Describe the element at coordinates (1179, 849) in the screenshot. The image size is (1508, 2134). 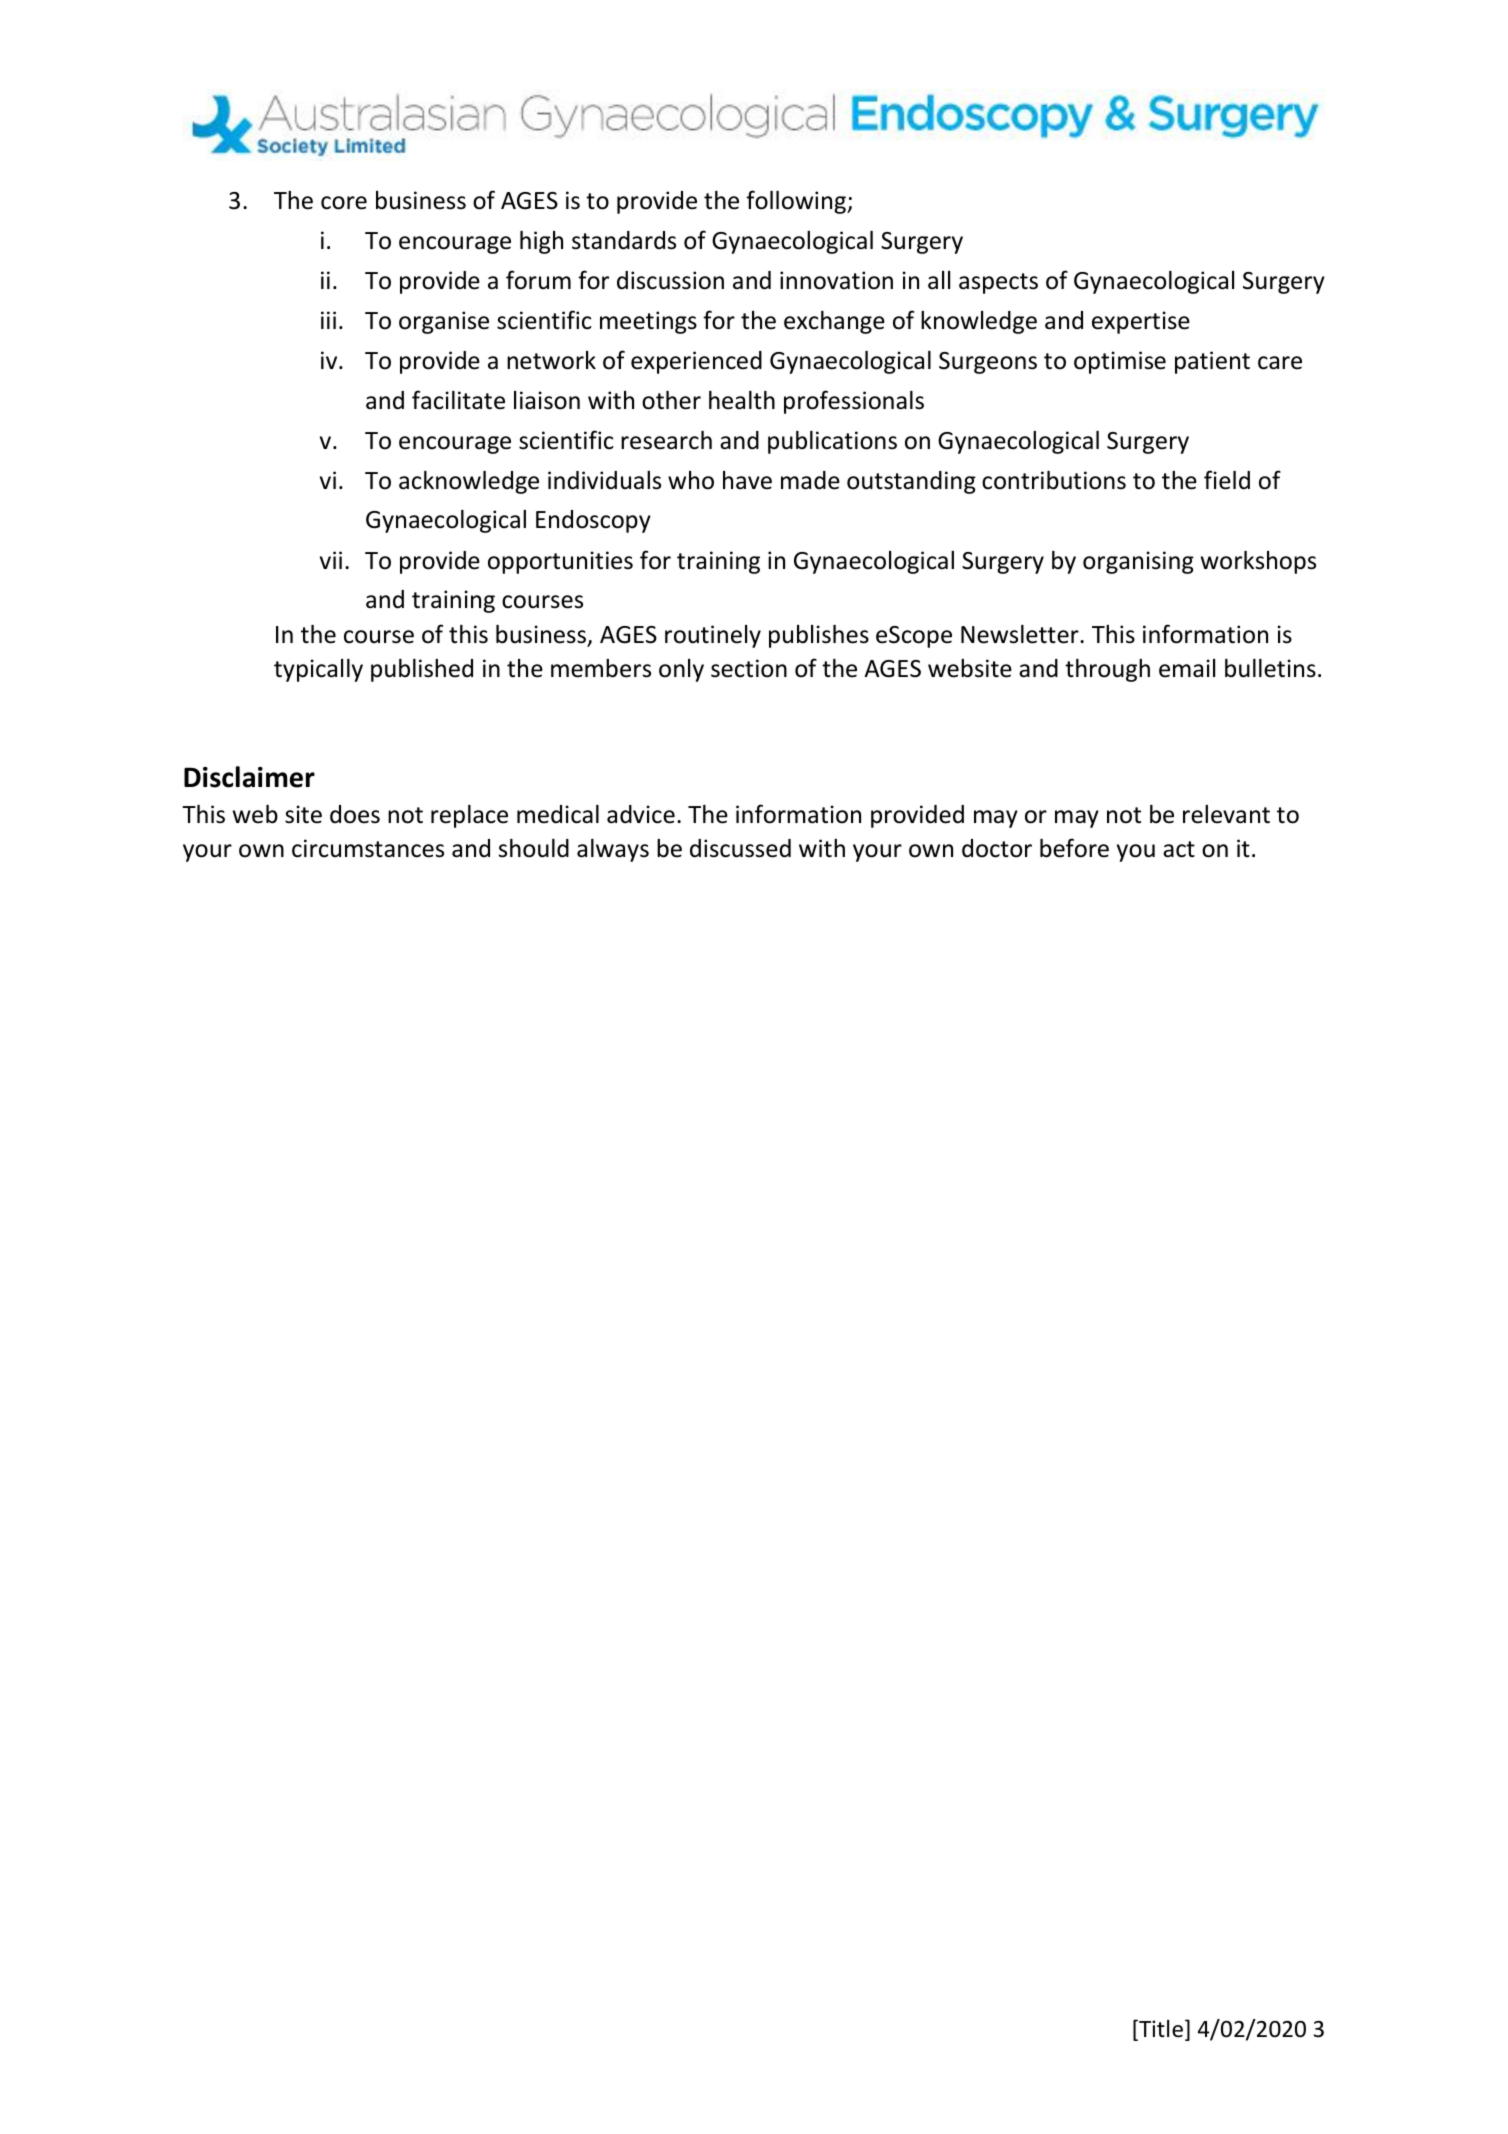
I see `act` at that location.
